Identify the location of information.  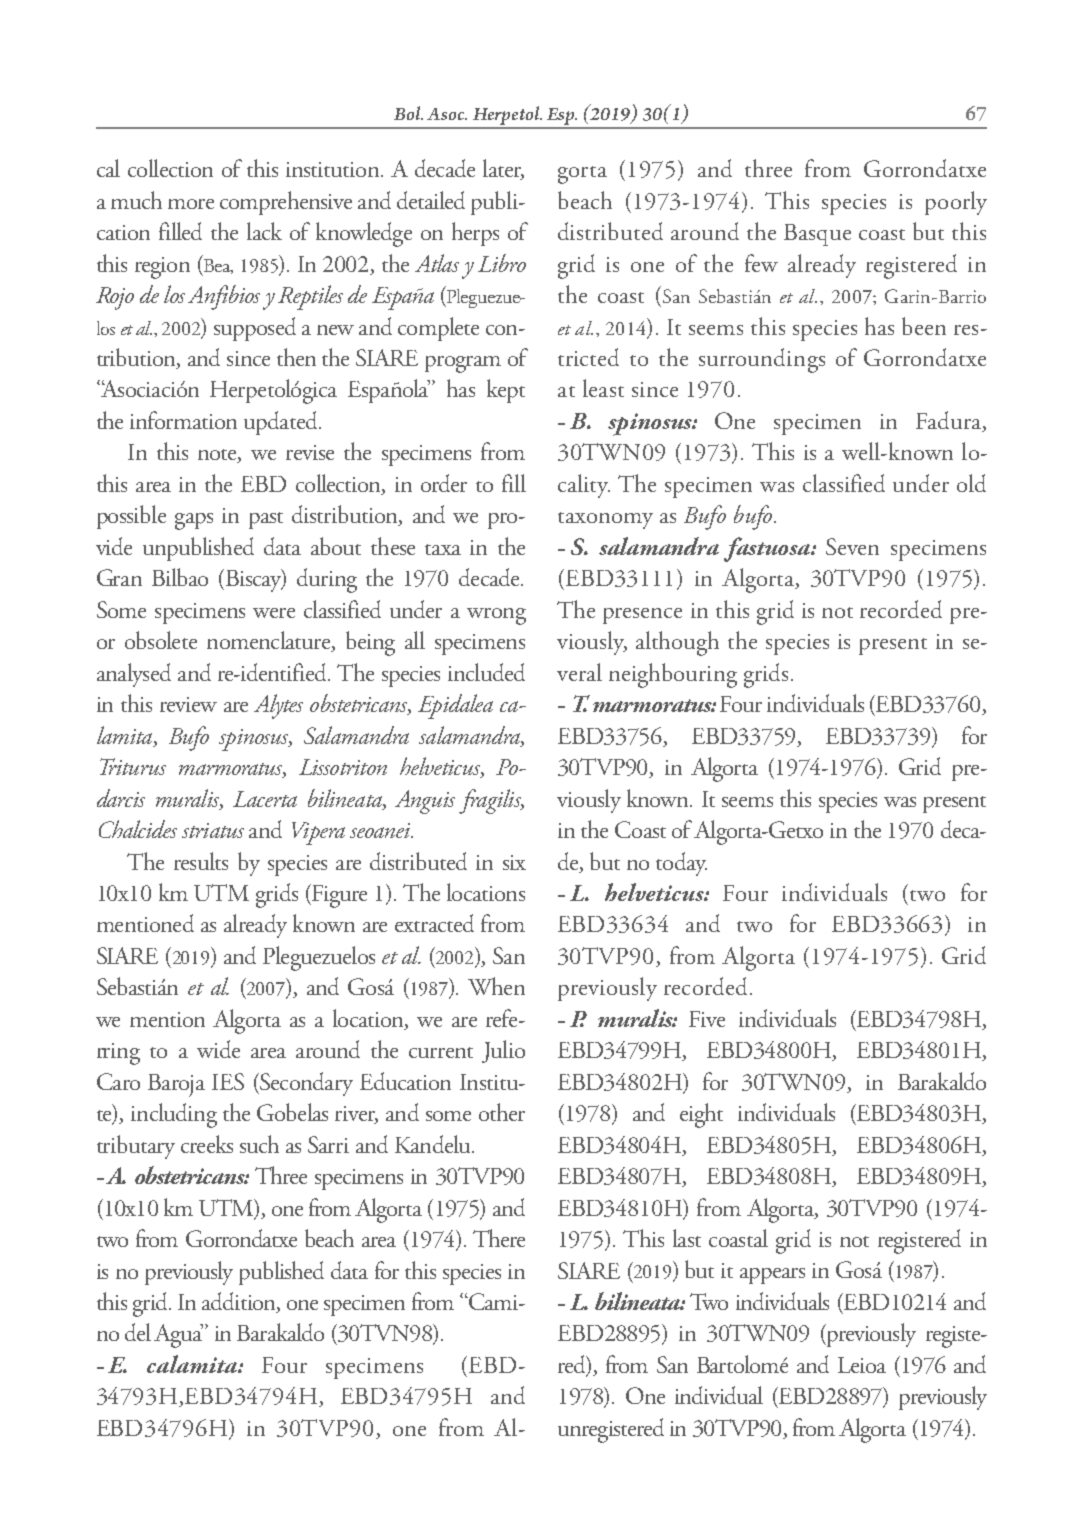
(183, 420).
